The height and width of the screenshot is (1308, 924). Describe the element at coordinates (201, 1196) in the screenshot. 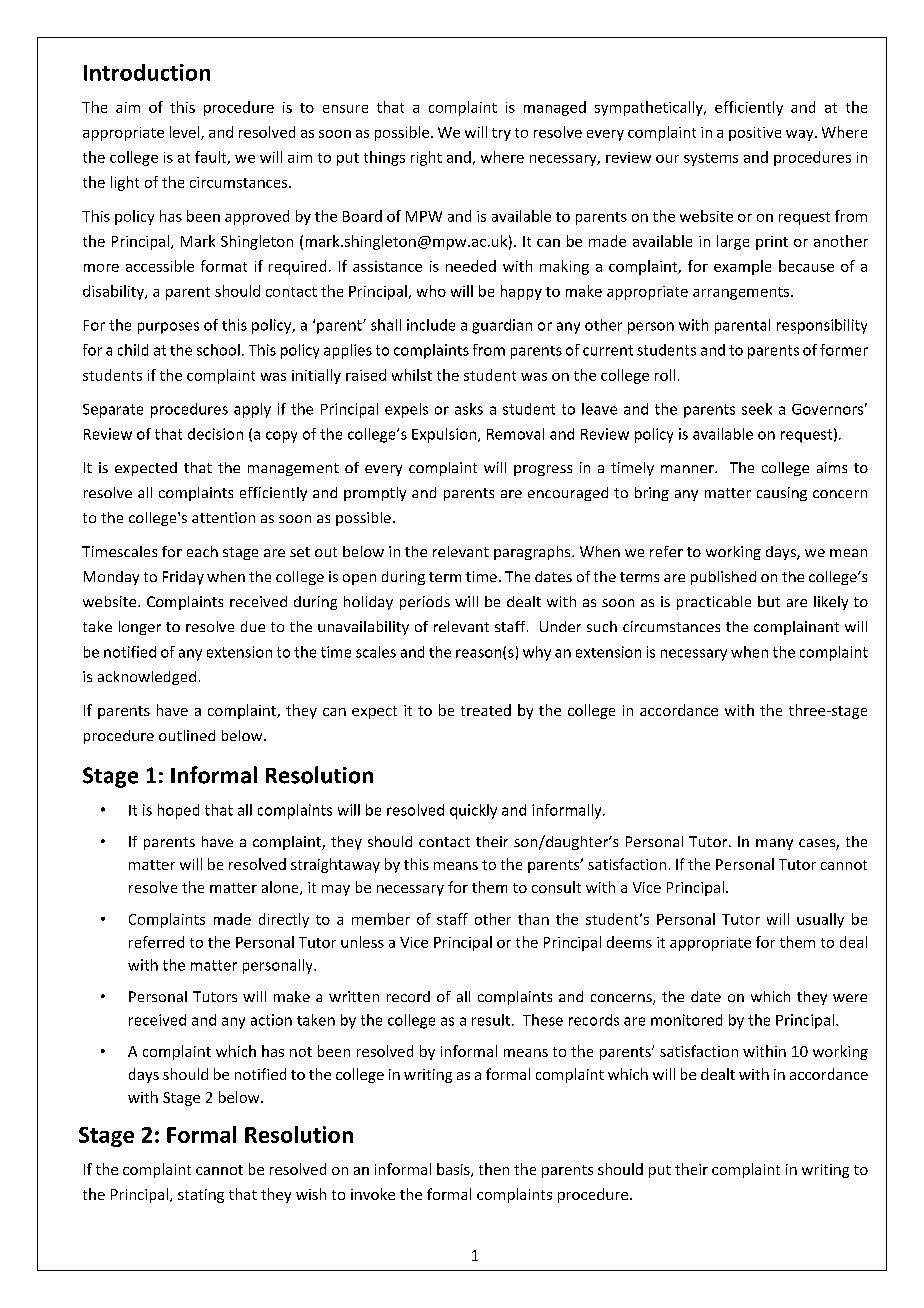

I see `stating` at that location.
